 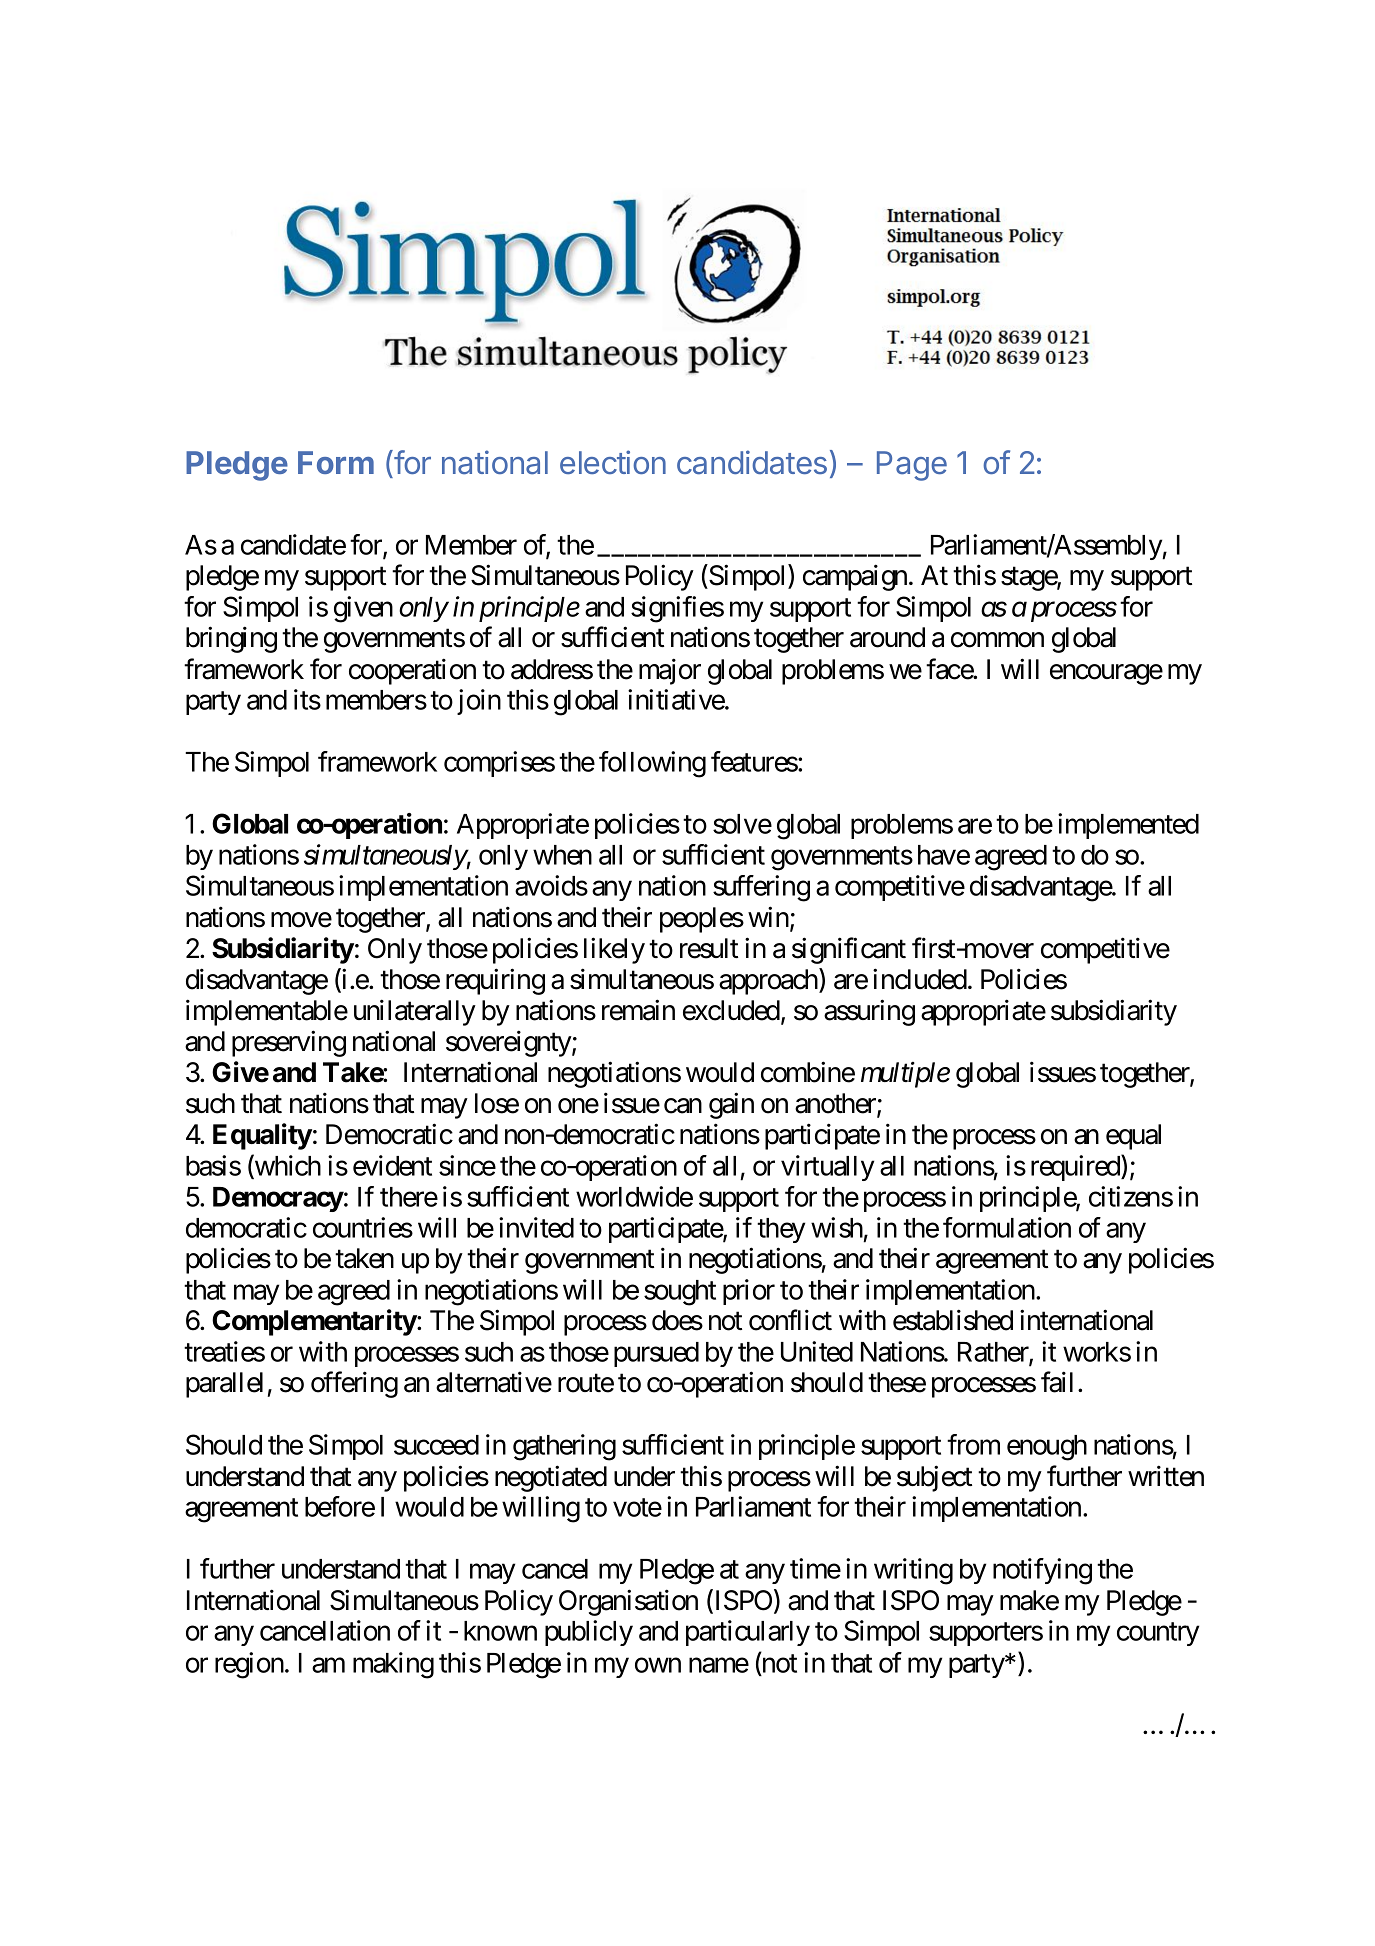 What do you see at coordinates (912, 466) in the page?
I see `Page` at bounding box center [912, 466].
